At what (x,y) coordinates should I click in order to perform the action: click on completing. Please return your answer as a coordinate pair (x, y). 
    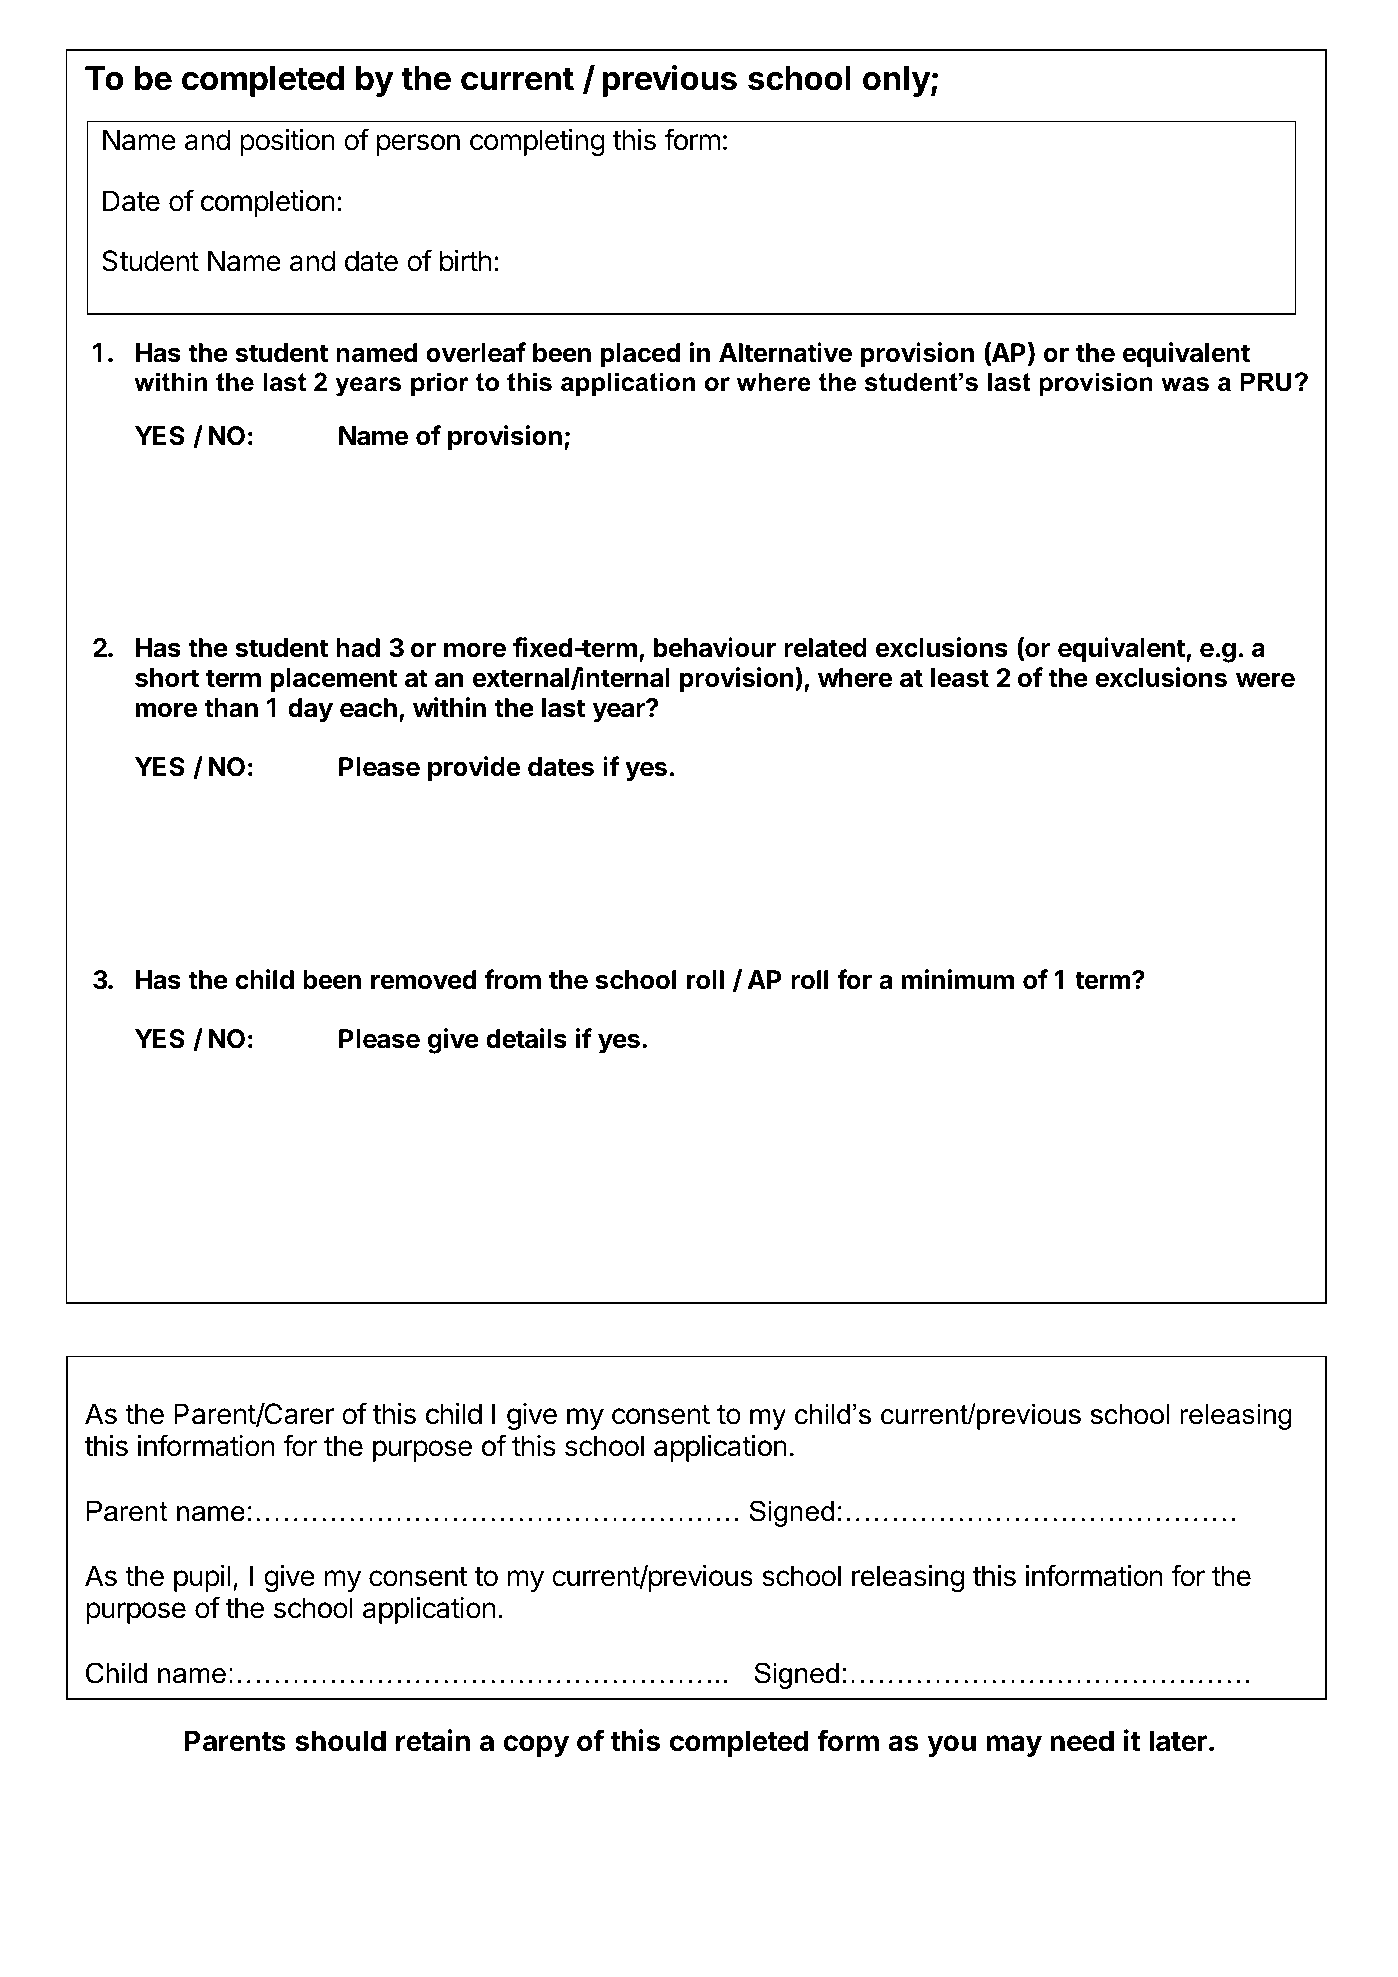
    Looking at the image, I should click on (537, 142).
